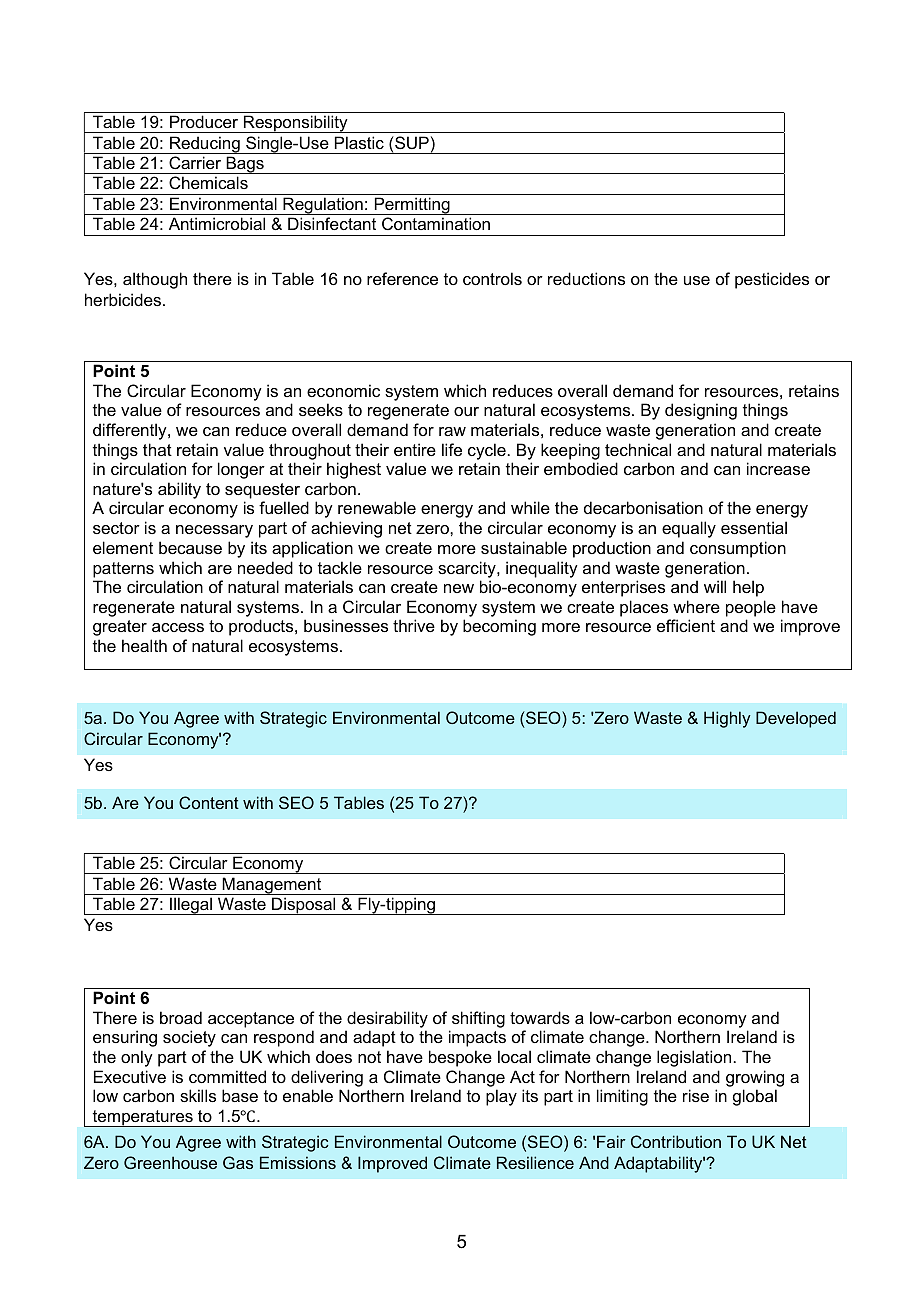 This document has height=1308, width=924. What do you see at coordinates (501, 1097) in the document?
I see `play` at bounding box center [501, 1097].
